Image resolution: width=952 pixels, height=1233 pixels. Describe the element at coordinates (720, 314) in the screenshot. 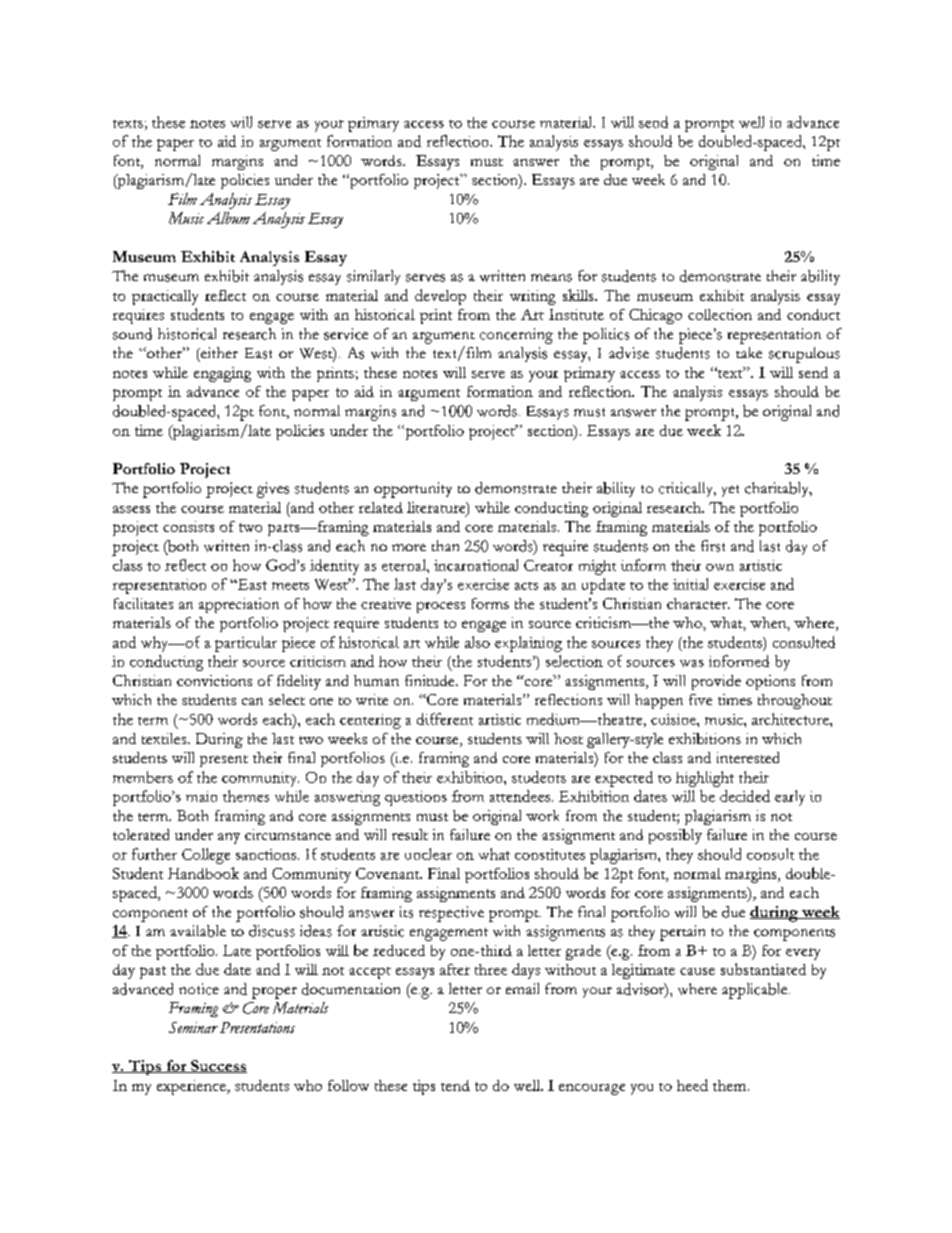

I see `collection` at that location.
